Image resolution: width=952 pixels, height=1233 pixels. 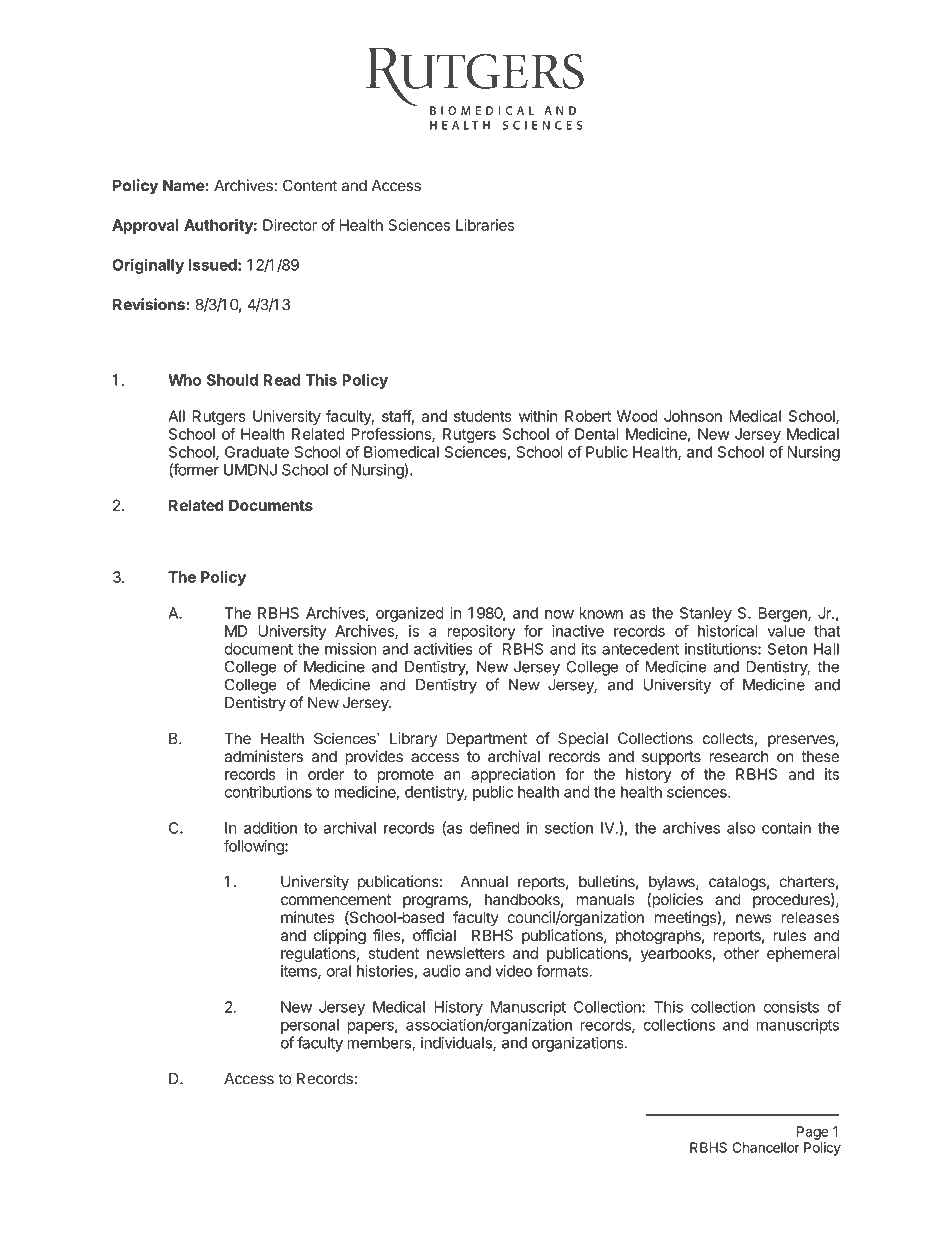 I want to click on Name, so click(x=184, y=186).
